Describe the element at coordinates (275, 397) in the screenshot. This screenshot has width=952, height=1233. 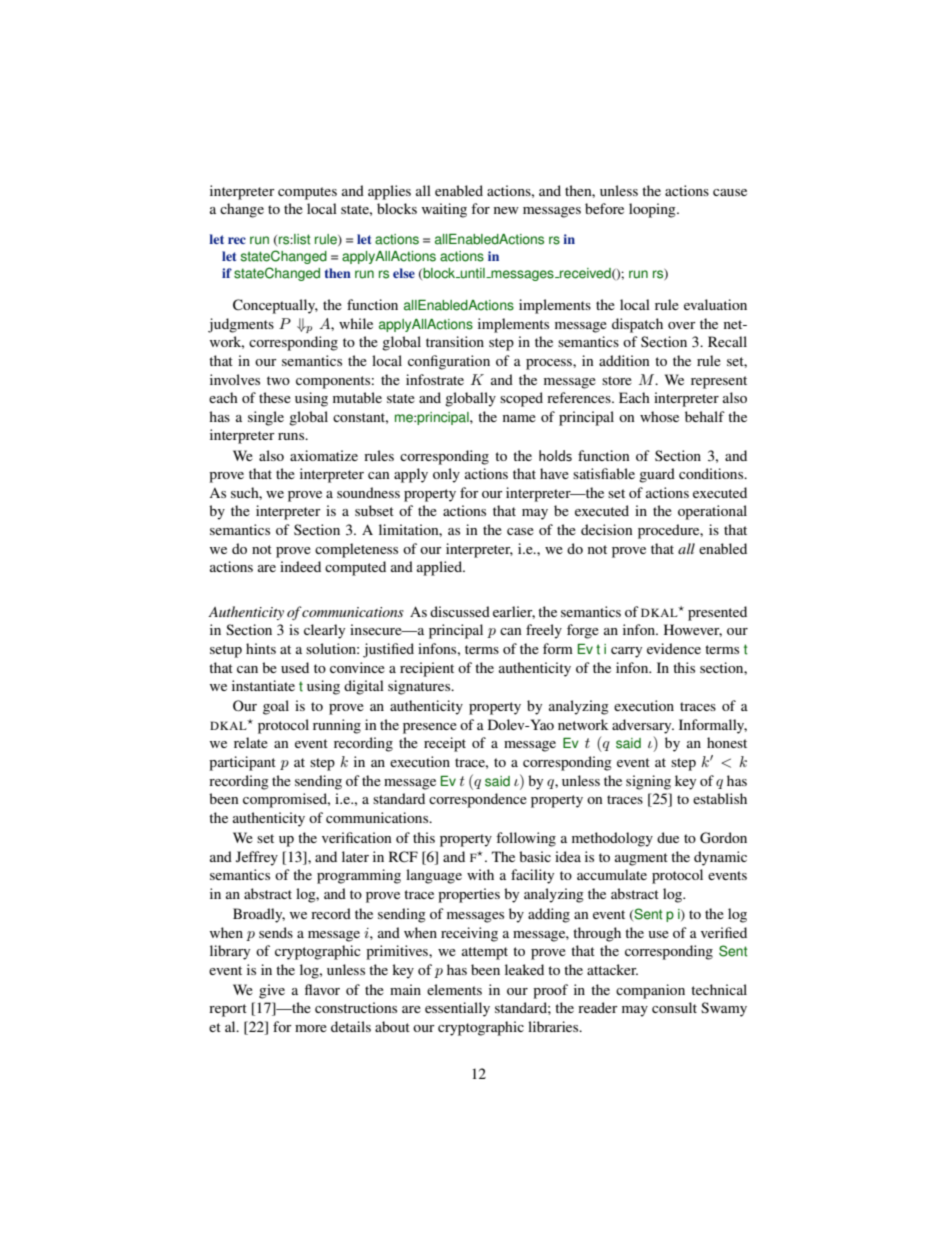
I see `these` at that location.
